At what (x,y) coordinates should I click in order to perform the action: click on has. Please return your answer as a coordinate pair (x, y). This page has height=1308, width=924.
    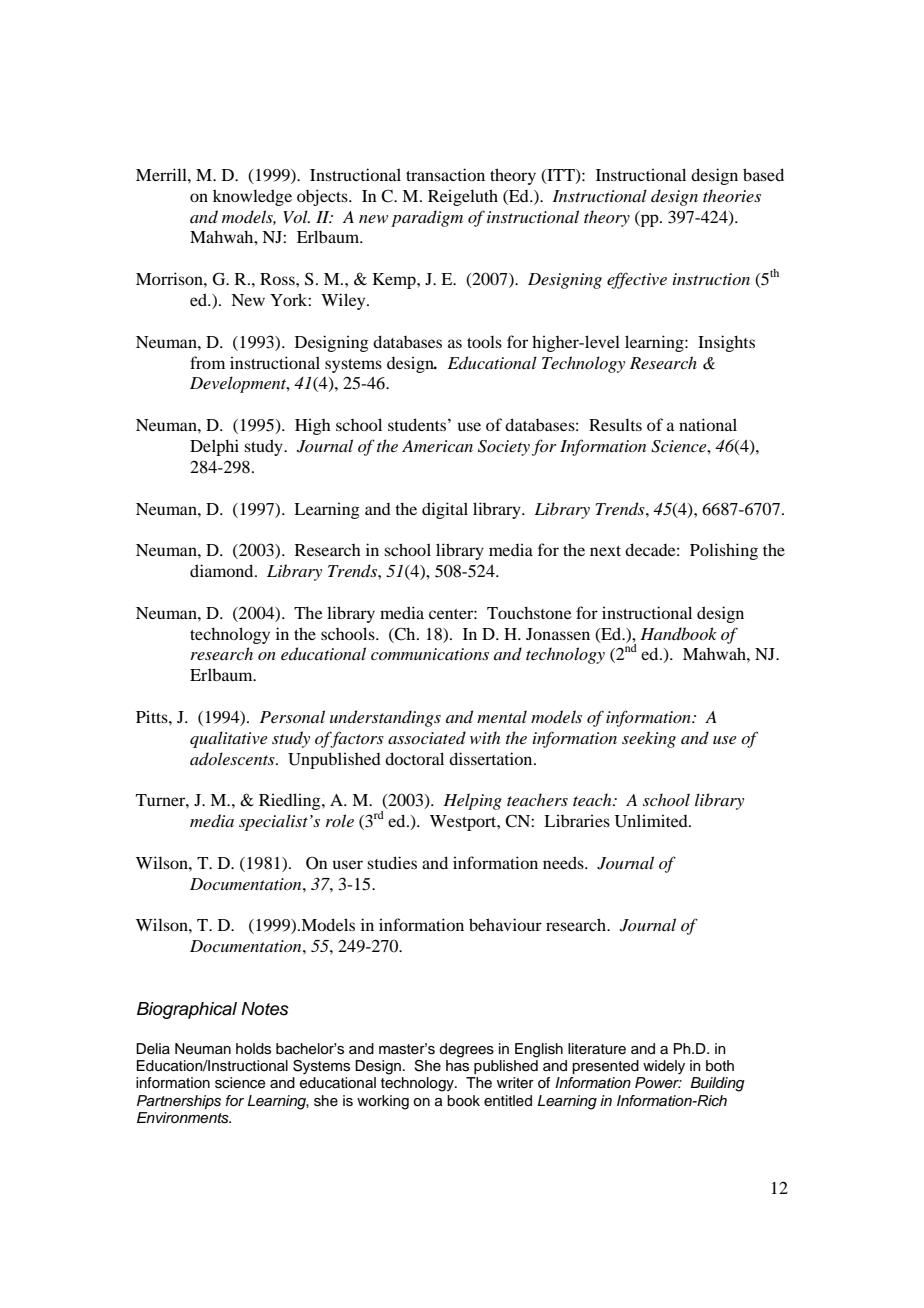
    Looking at the image, I should click on (457, 1066).
